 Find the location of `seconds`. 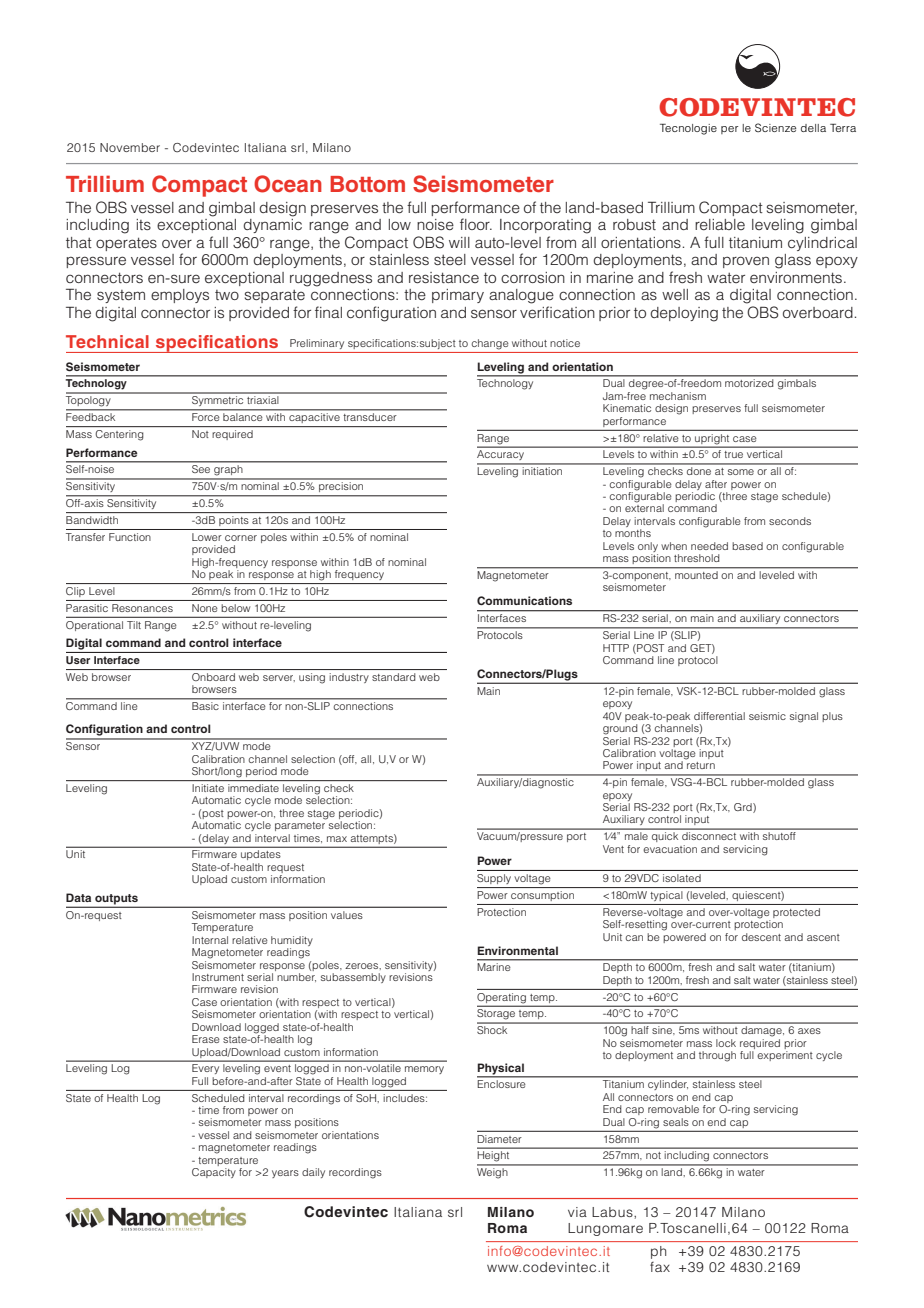

seconds is located at coordinates (790, 521).
